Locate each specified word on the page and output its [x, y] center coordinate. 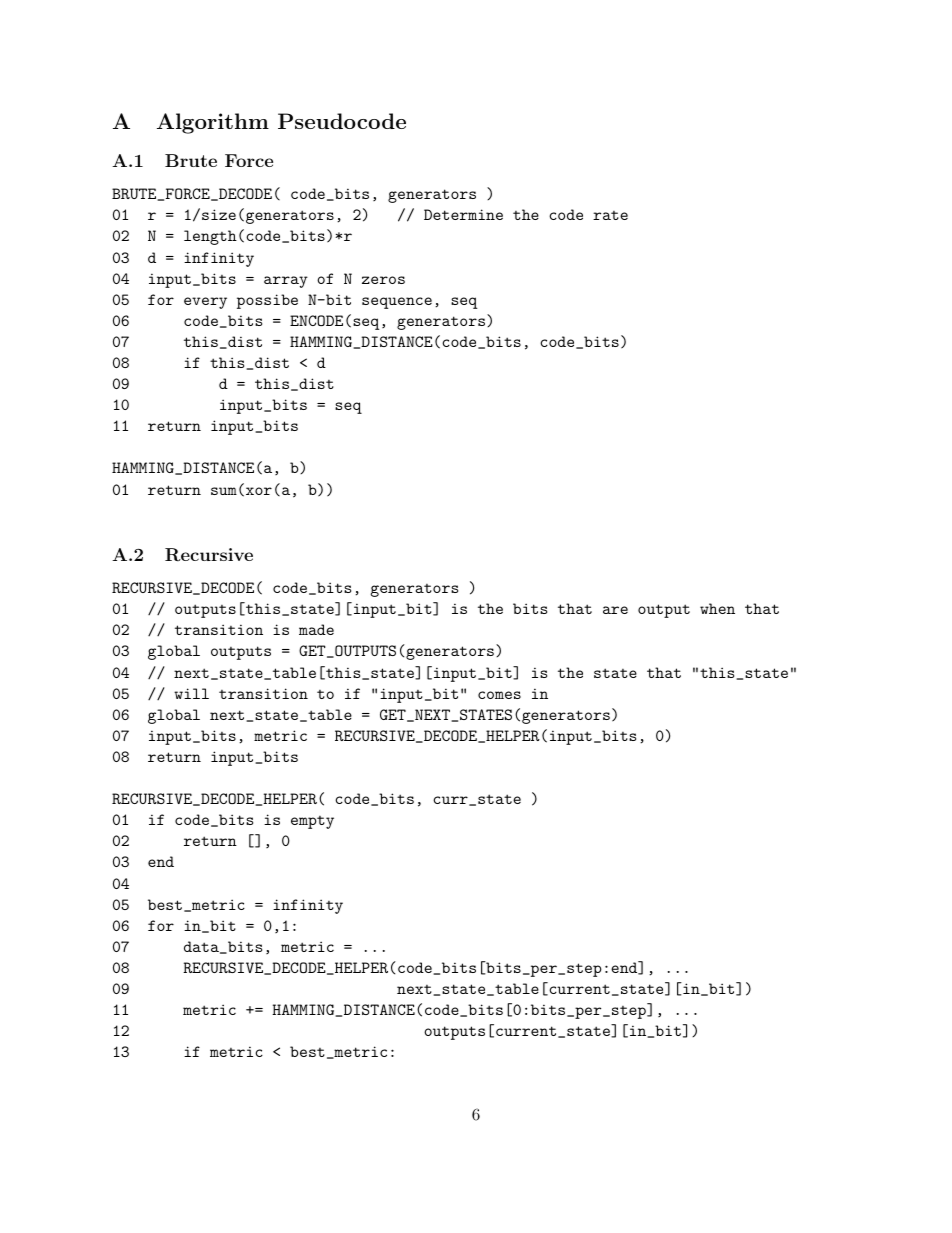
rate [610, 215]
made [316, 629]
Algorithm [213, 123]
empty [312, 822]
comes [499, 695]
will [191, 693]
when [717, 608]
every [205, 303]
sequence [397, 303]
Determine [463, 214]
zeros [383, 280]
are [615, 610]
